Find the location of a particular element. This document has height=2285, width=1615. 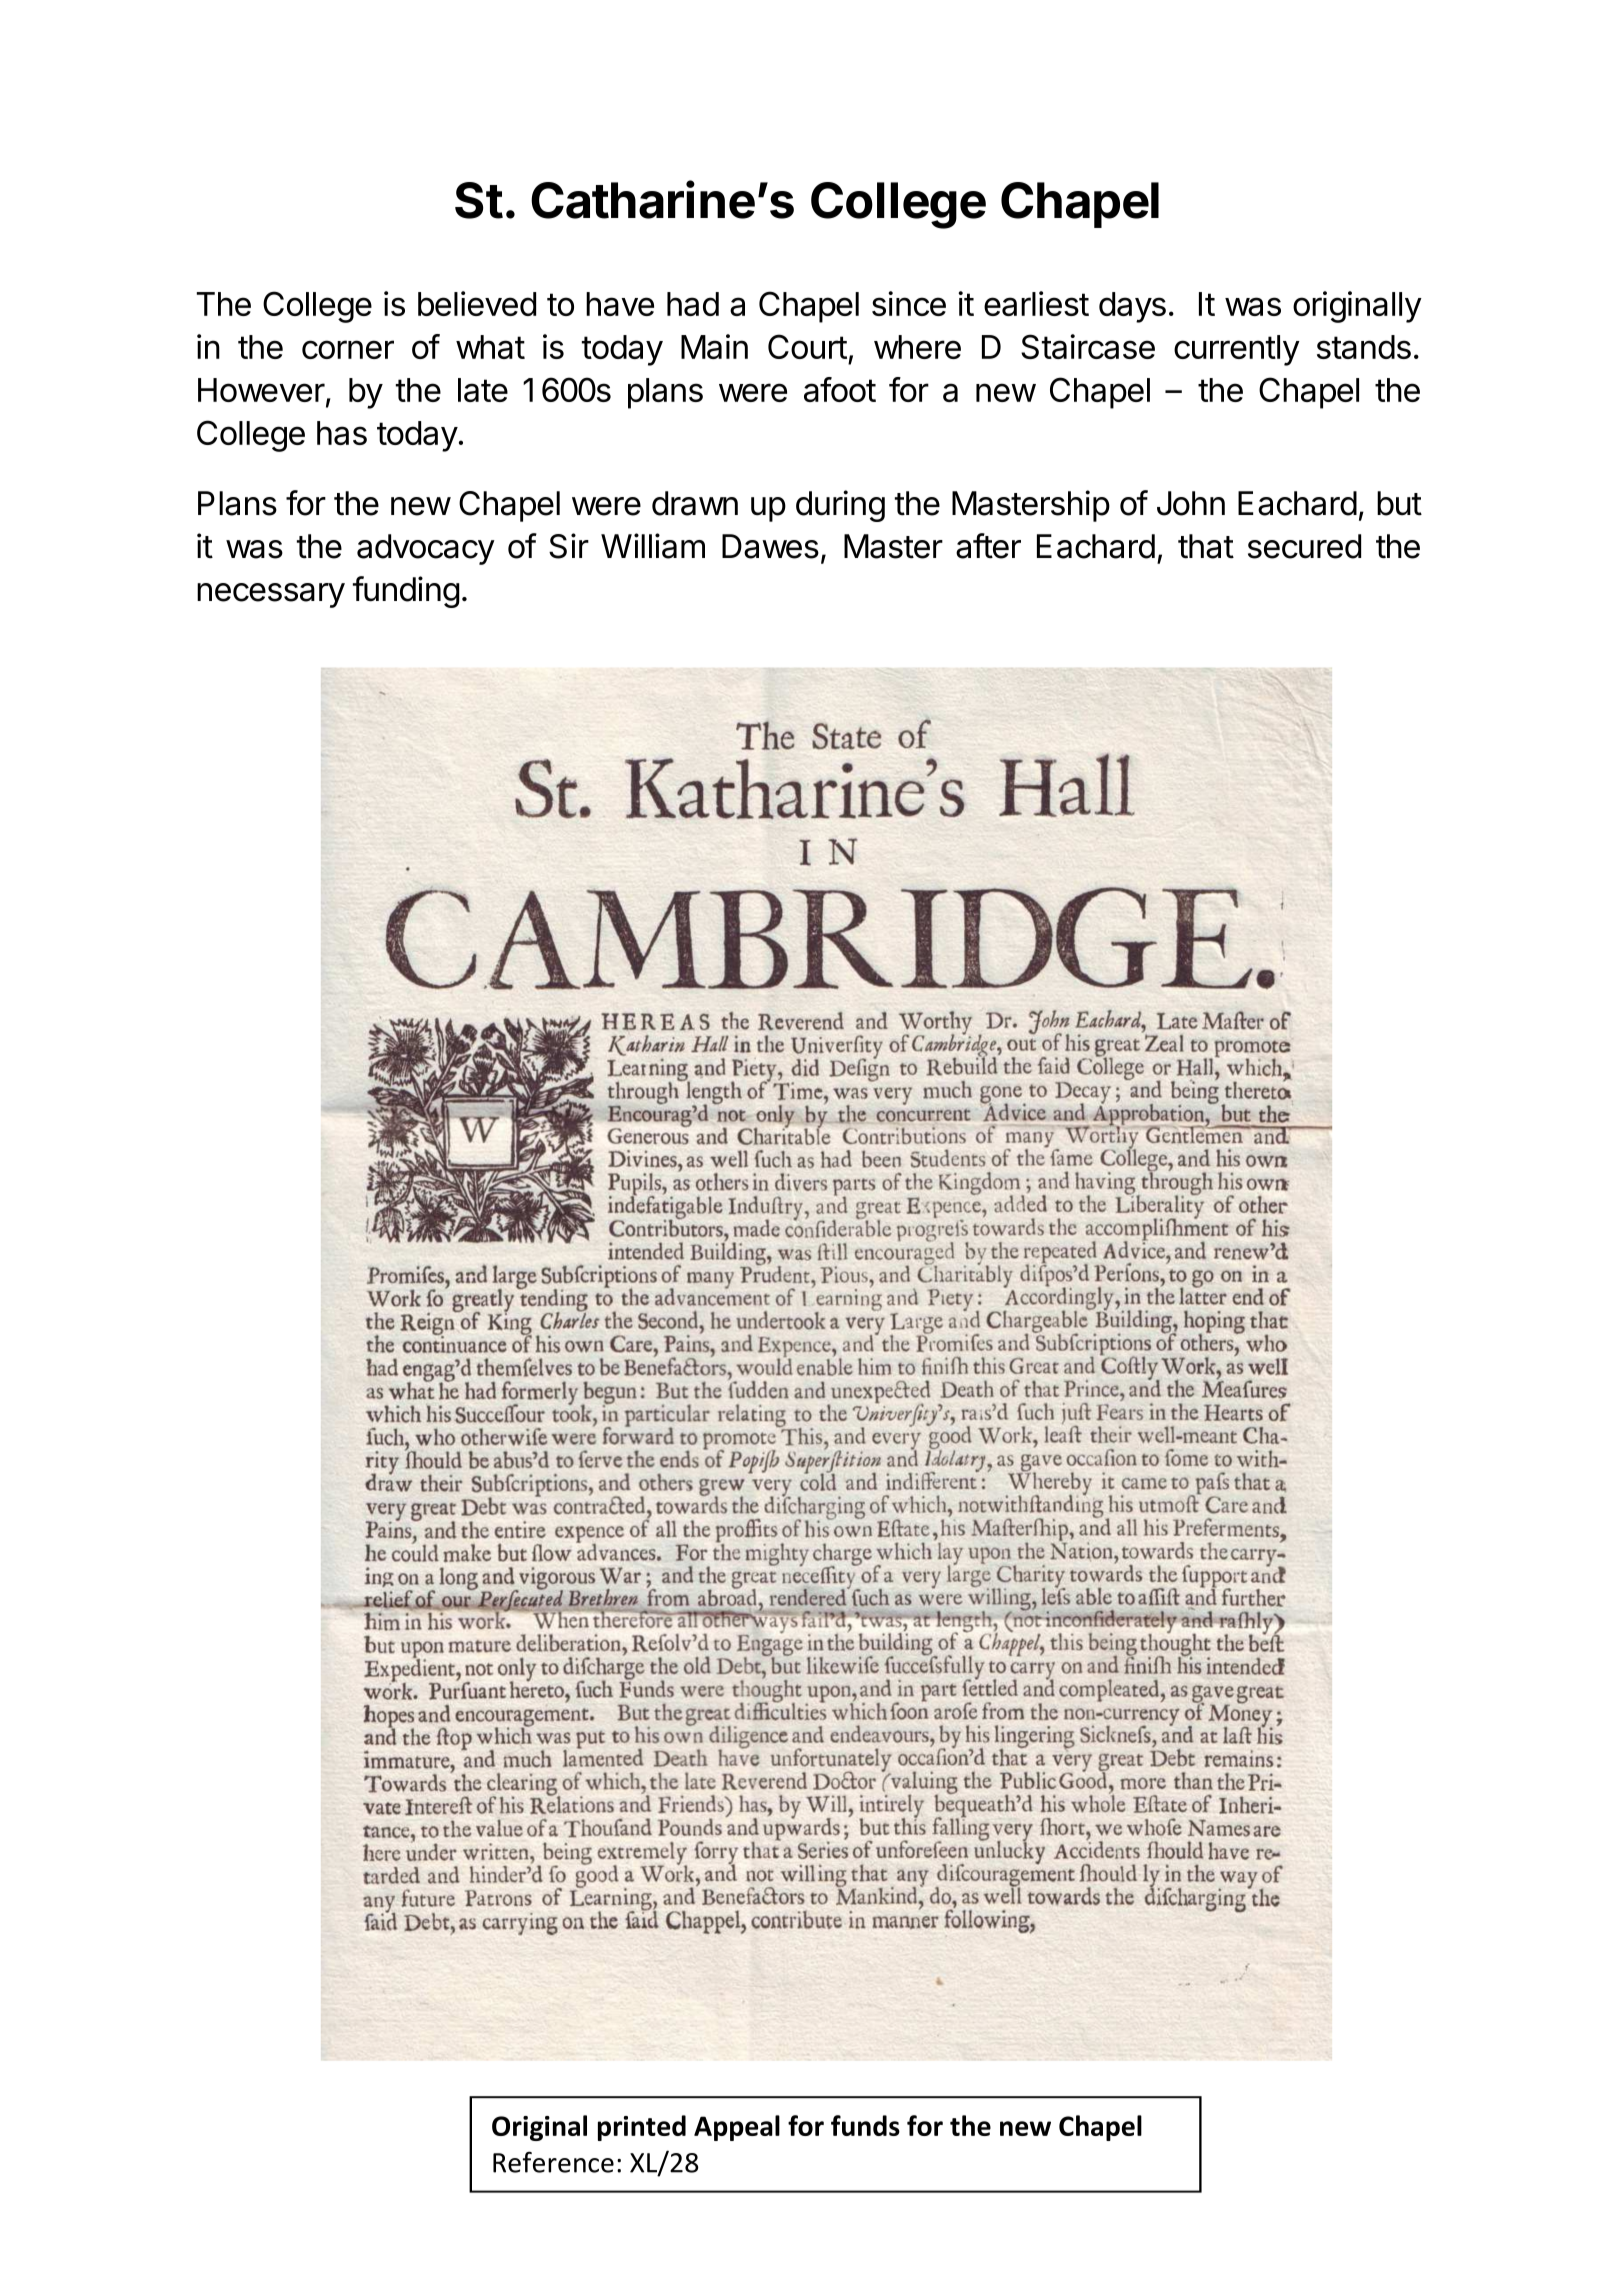

Court is located at coordinates (807, 346).
